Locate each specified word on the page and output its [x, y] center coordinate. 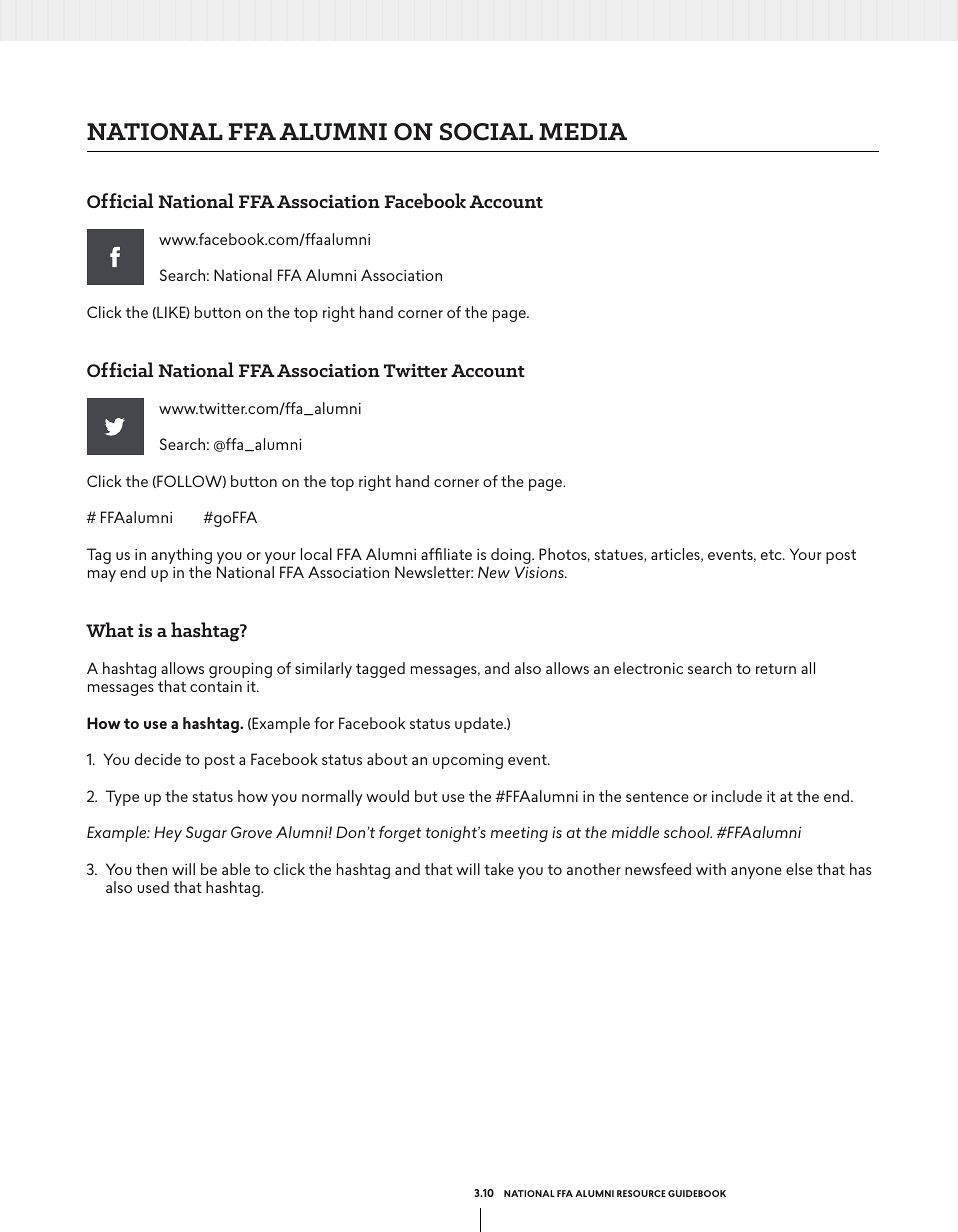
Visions [540, 572]
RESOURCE [641, 1193]
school [688, 832]
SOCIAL [486, 132]
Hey [168, 834]
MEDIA [583, 131]
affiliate [446, 554]
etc [772, 555]
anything [181, 557]
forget [400, 834]
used [153, 887]
